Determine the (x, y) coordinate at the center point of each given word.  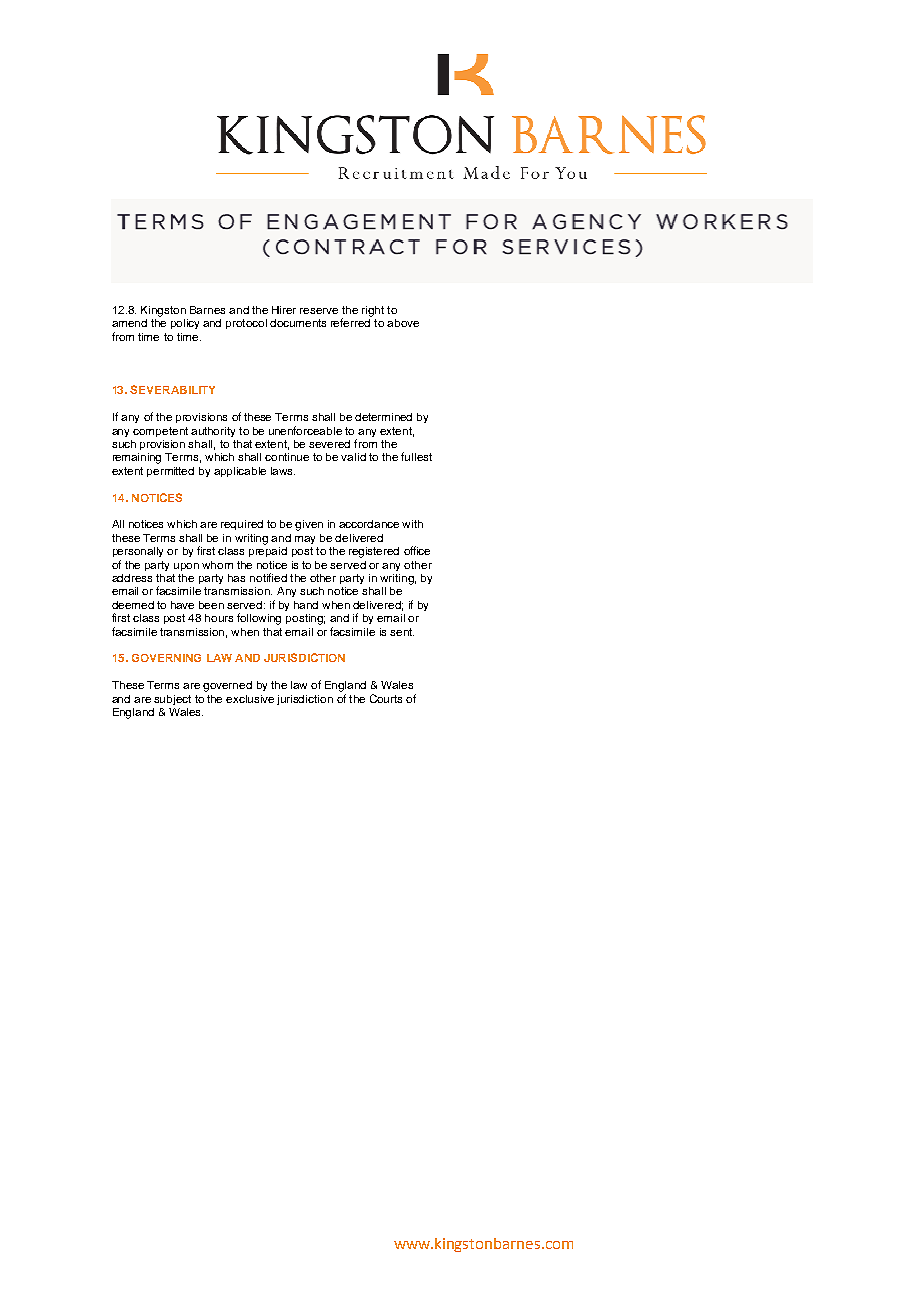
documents (298, 323)
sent (402, 632)
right (373, 311)
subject (172, 700)
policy (185, 324)
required (242, 525)
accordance (369, 524)
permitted (170, 472)
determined (383, 417)
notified (268, 577)
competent (160, 432)
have (182, 605)
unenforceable (305, 430)
